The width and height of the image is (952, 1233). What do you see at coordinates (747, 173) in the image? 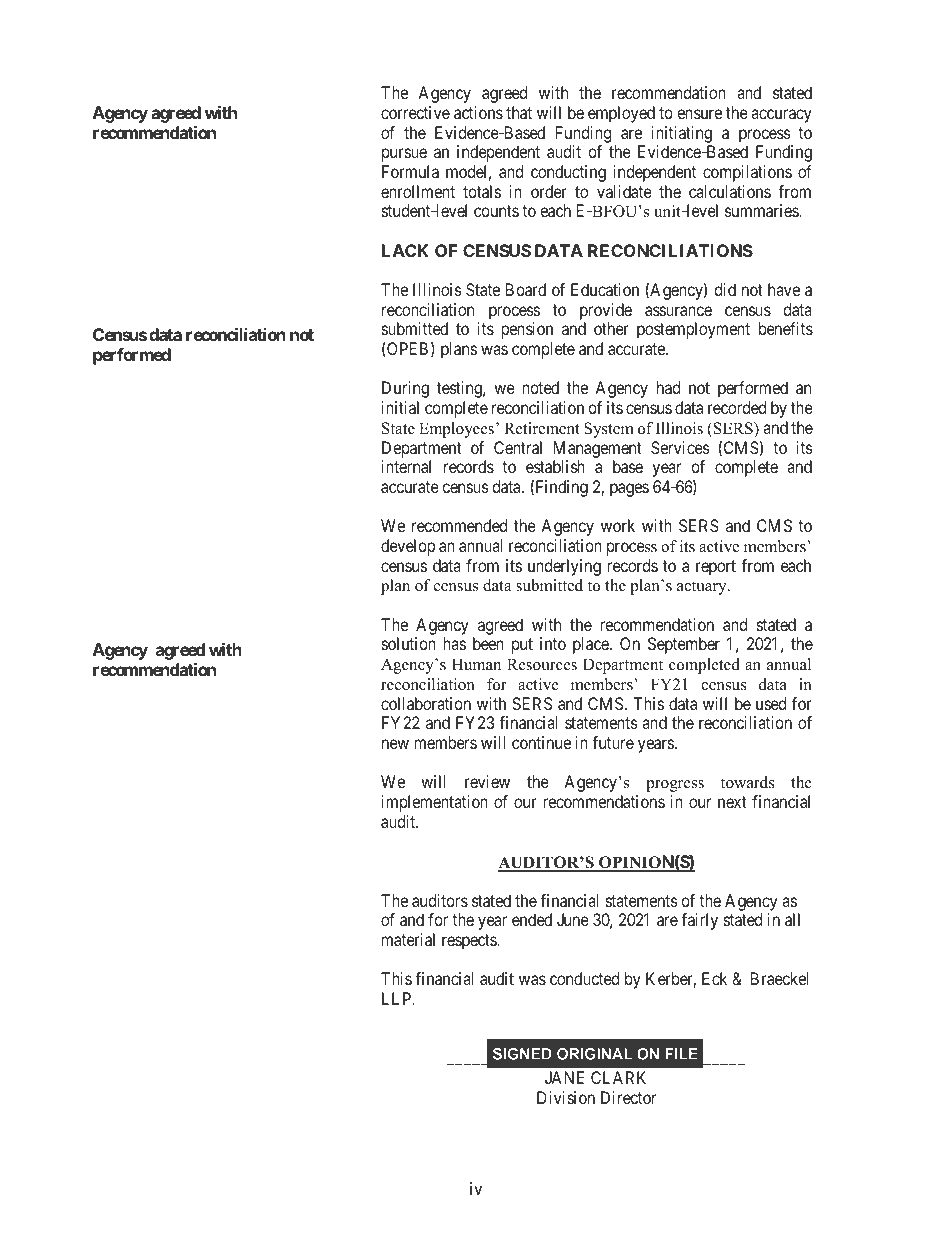
I see `compilations` at bounding box center [747, 173].
